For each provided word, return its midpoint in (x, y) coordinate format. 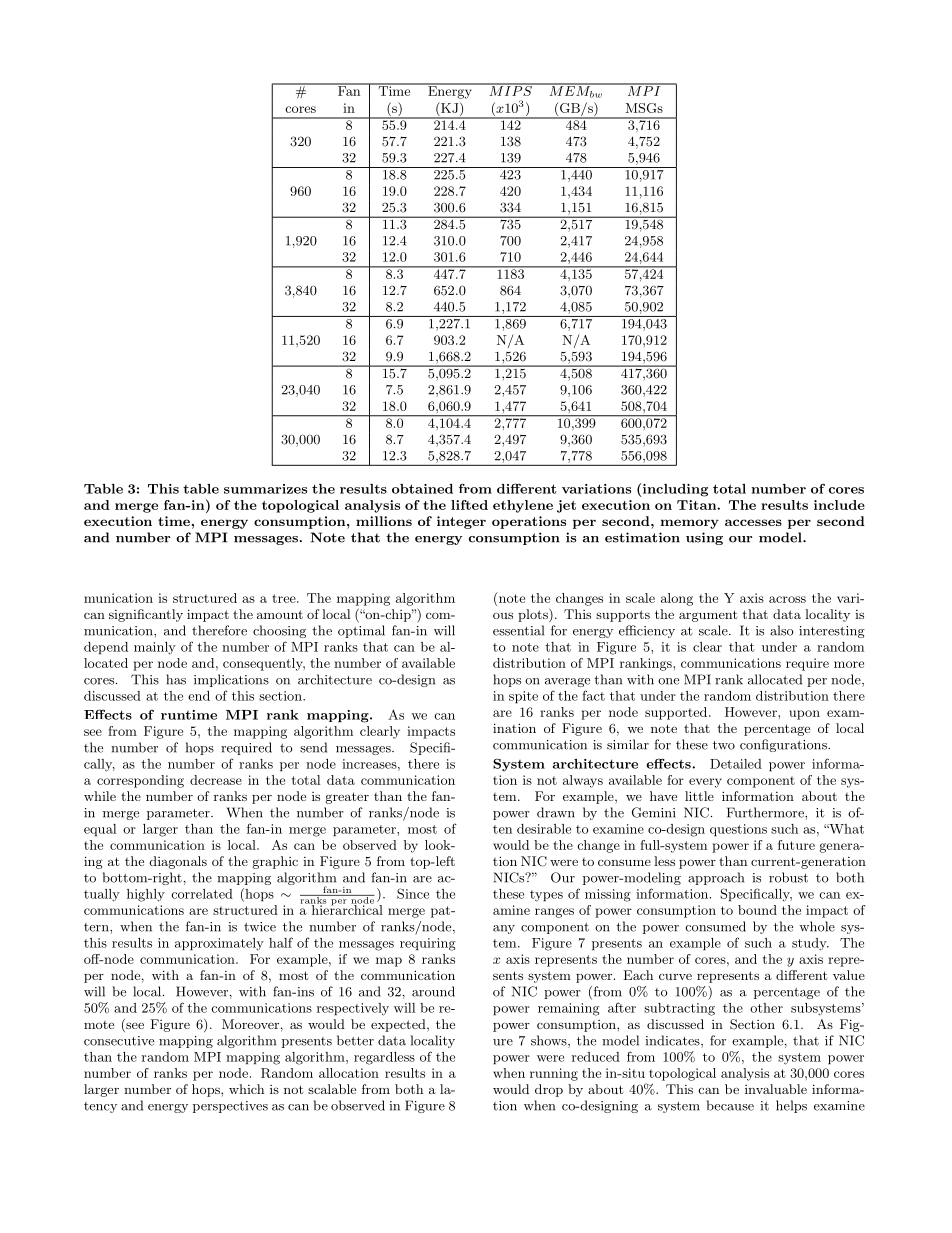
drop (549, 1090)
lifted (469, 505)
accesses (753, 522)
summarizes (265, 489)
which (246, 1089)
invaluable (776, 1089)
